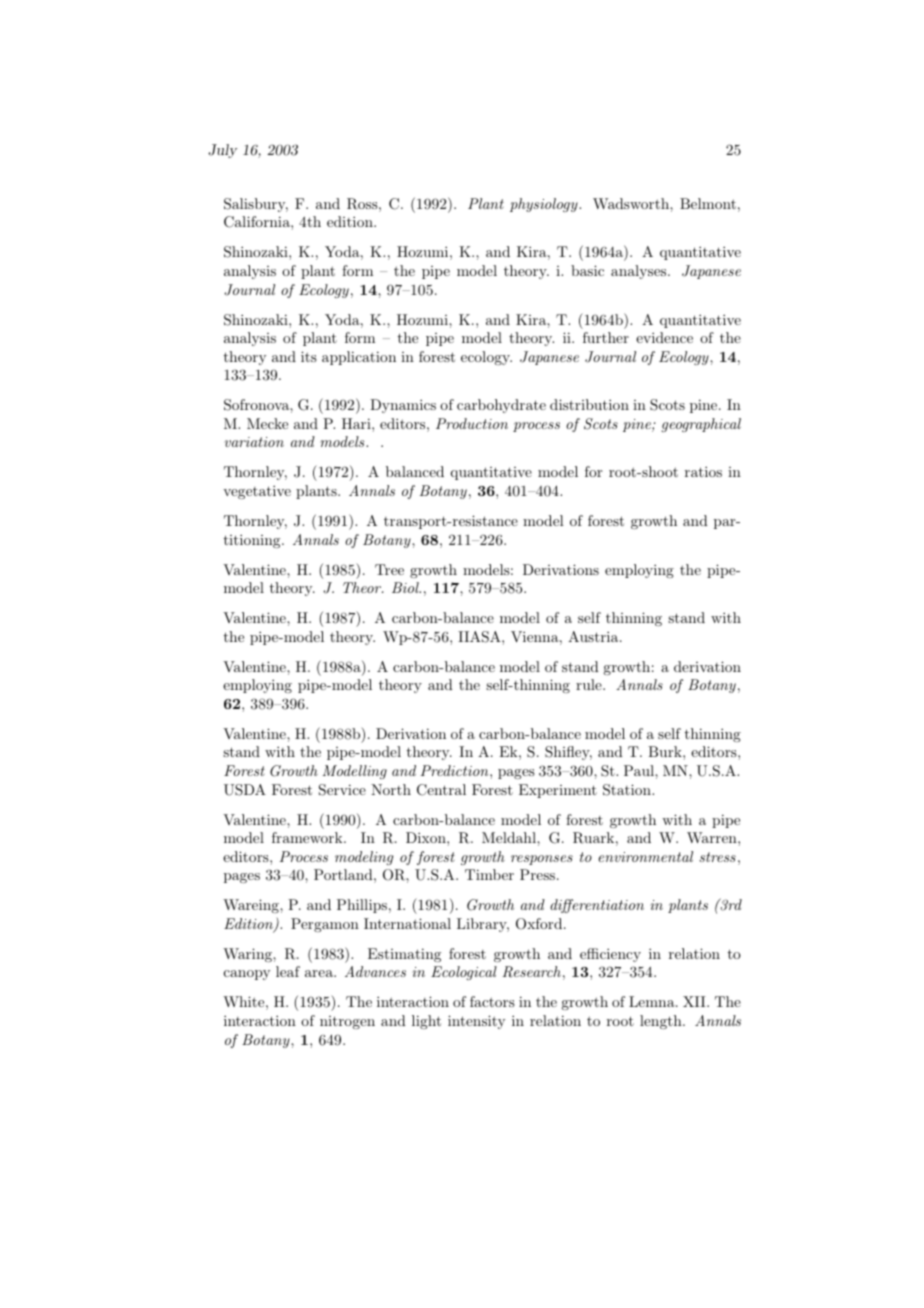 Image resolution: width=924 pixels, height=1308 pixels. Describe the element at coordinates (258, 222) in the screenshot. I see `California` at that location.
